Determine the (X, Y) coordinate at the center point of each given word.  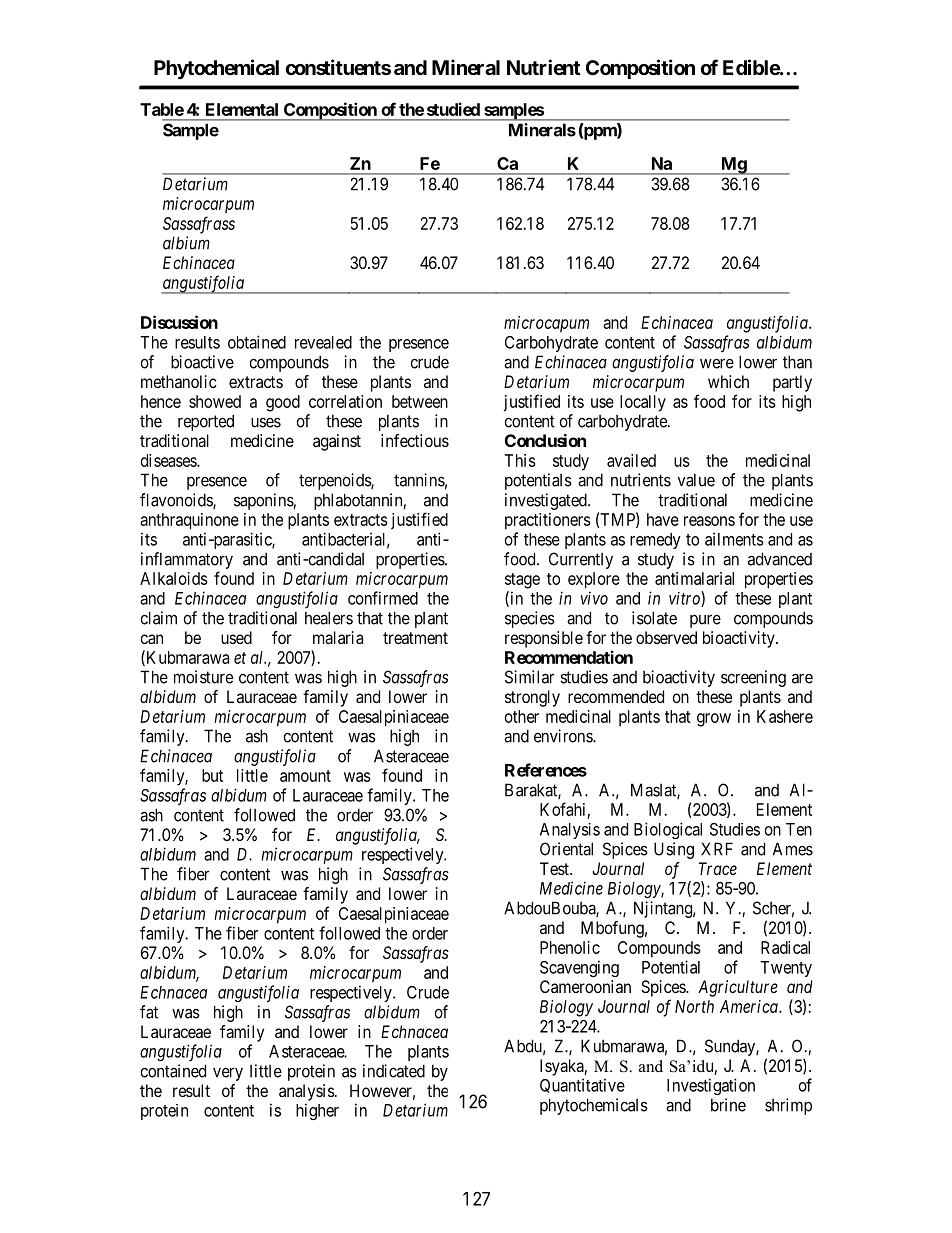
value (696, 480)
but (212, 775)
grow (714, 720)
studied (453, 109)
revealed (323, 342)
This (520, 460)
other (522, 716)
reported (206, 422)
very (228, 1074)
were (717, 363)
